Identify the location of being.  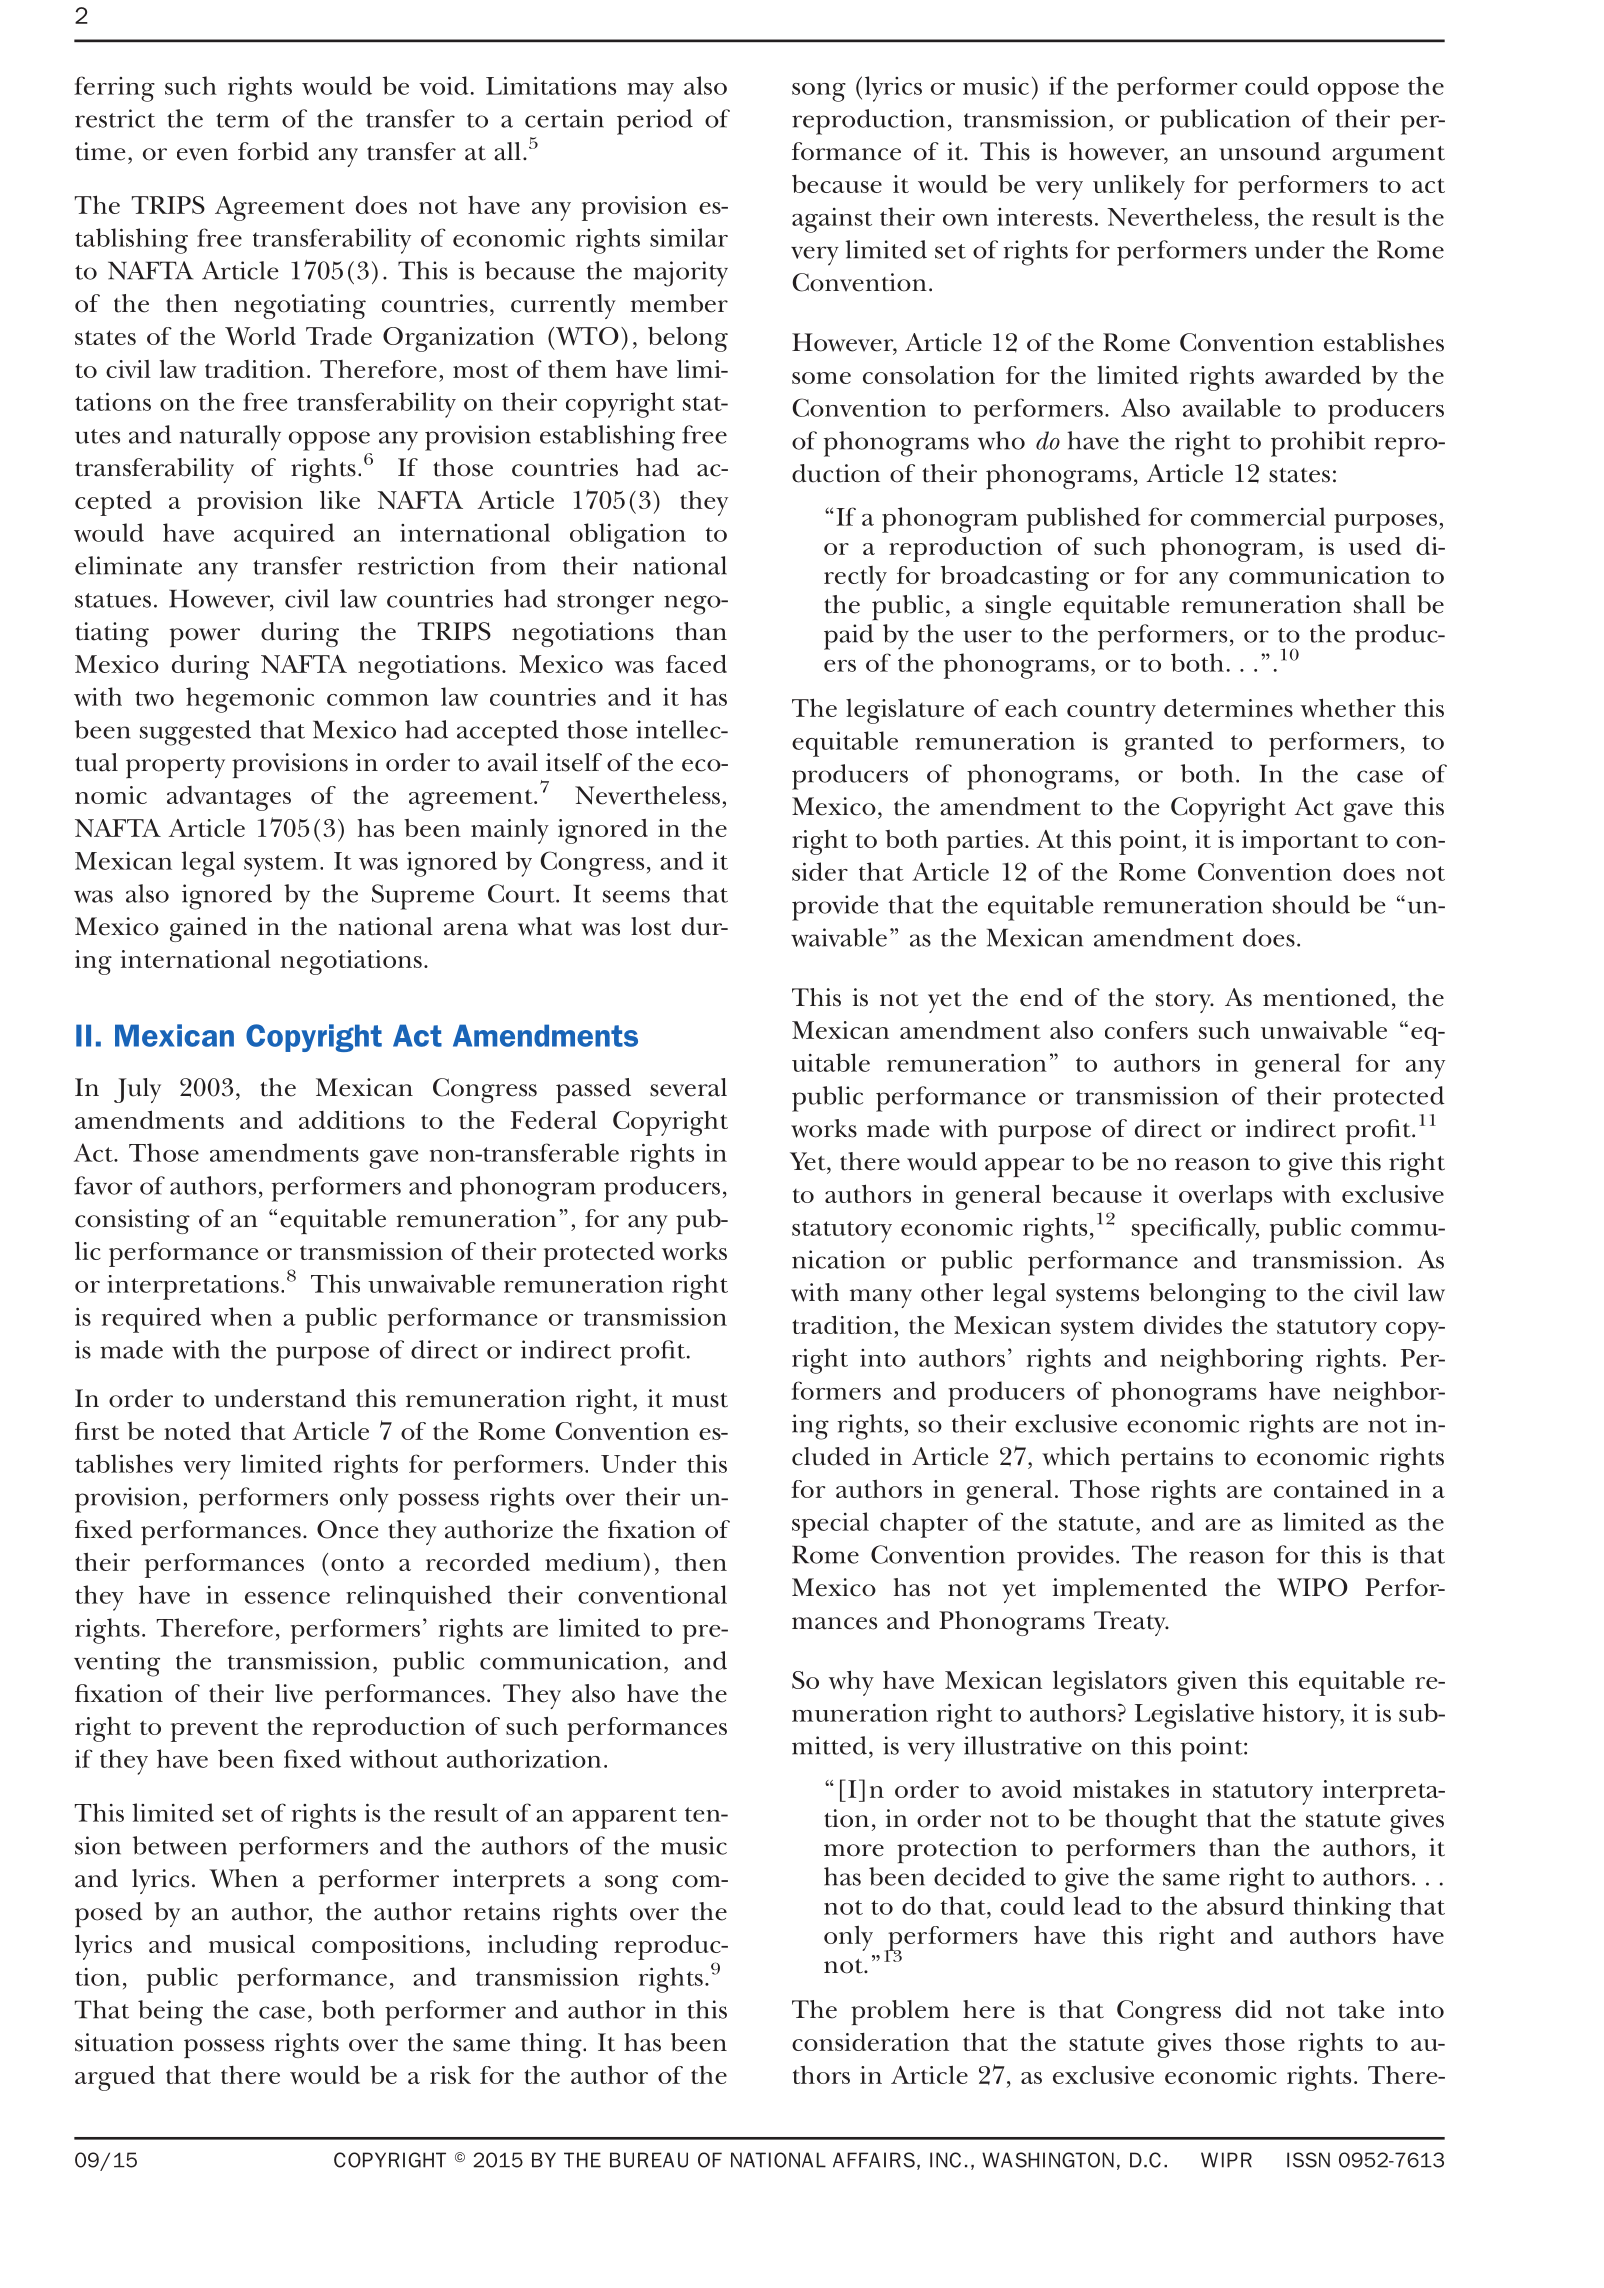
(170, 2013).
